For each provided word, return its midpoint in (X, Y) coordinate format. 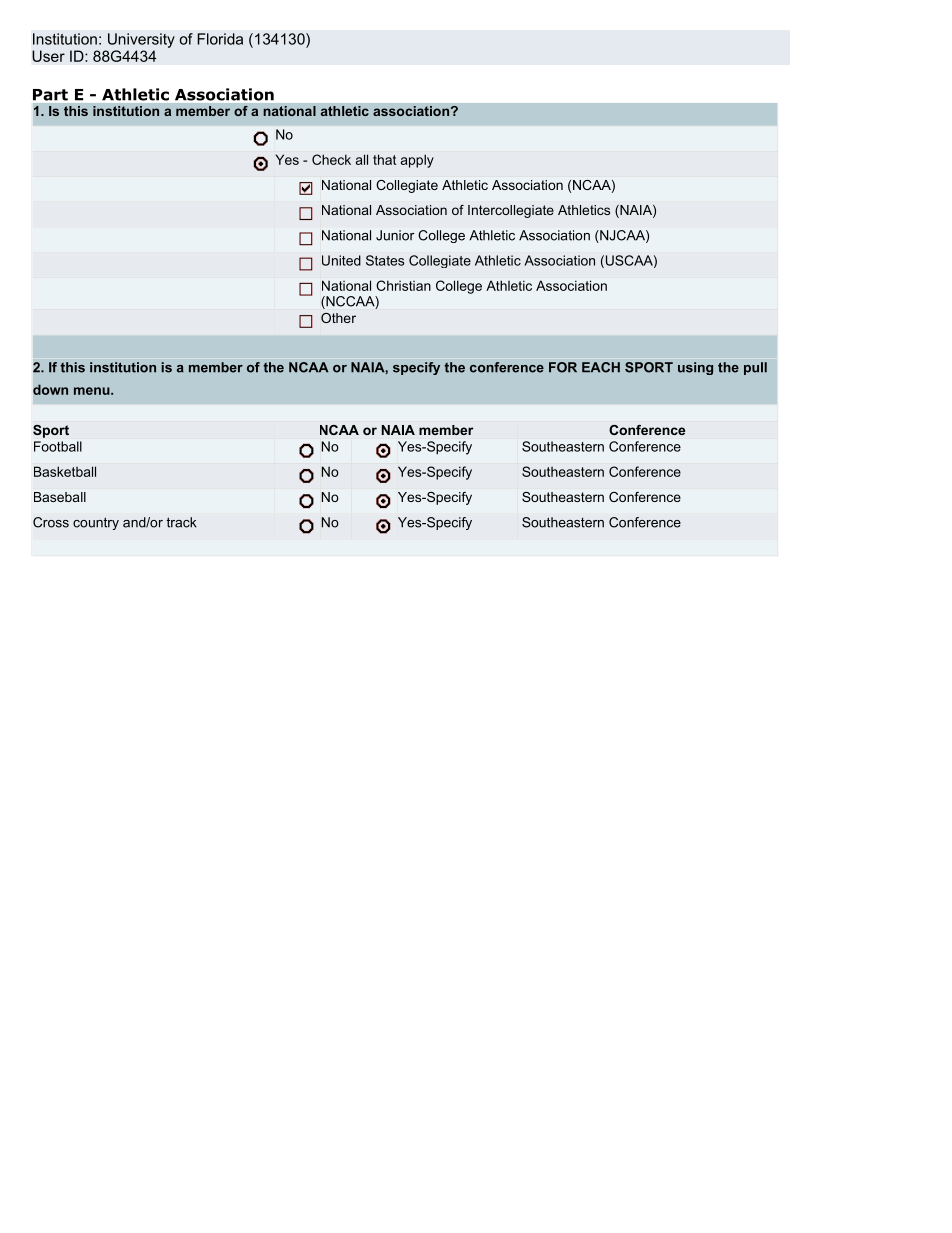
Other (338, 318)
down (50, 389)
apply (417, 161)
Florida (220, 39)
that (384, 159)
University (141, 40)
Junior (395, 235)
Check (331, 159)
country (96, 523)
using (695, 368)
